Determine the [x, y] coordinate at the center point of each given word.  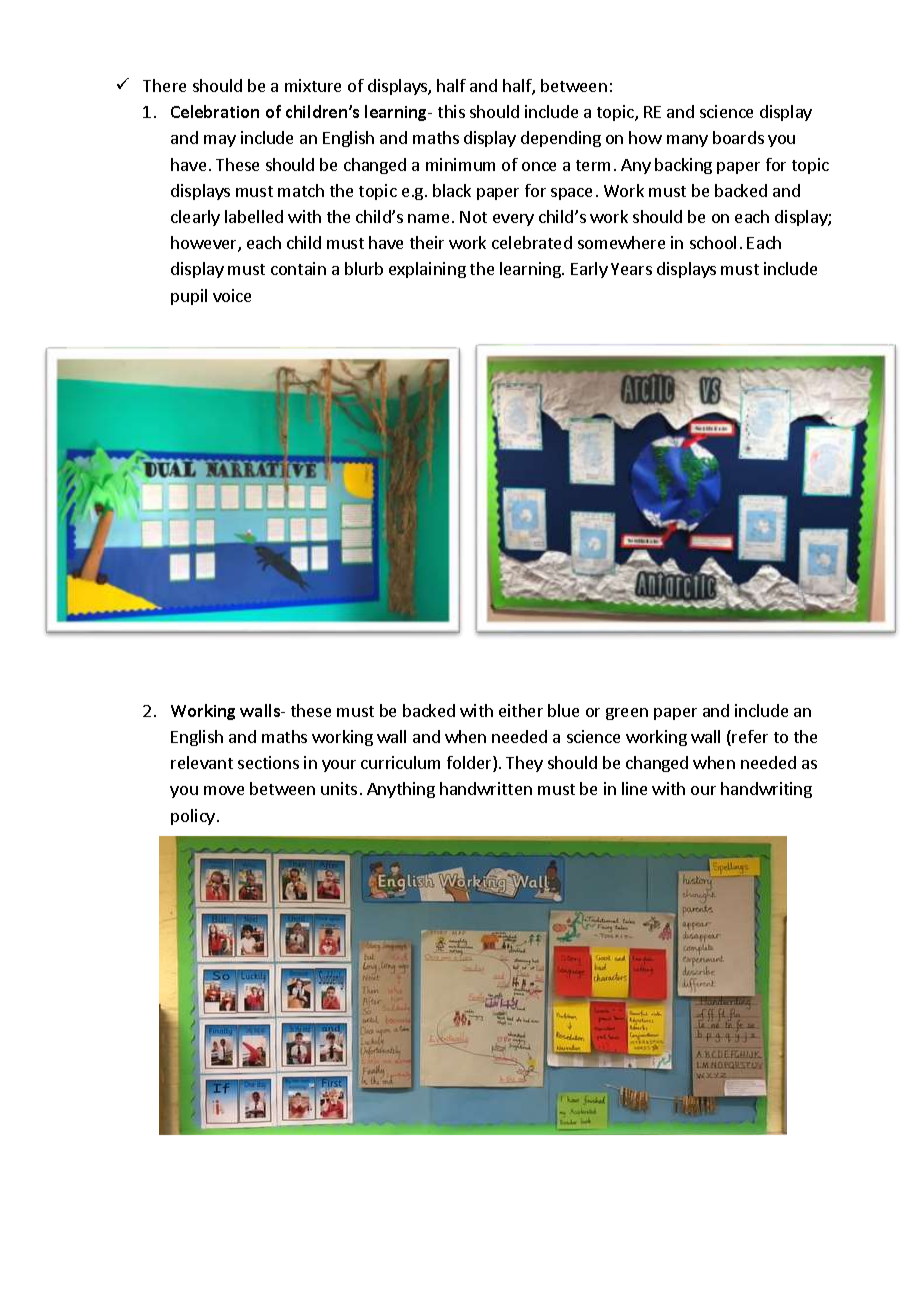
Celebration [215, 111]
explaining [427, 270]
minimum [460, 164]
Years [631, 269]
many [687, 141]
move [224, 790]
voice [232, 295]
